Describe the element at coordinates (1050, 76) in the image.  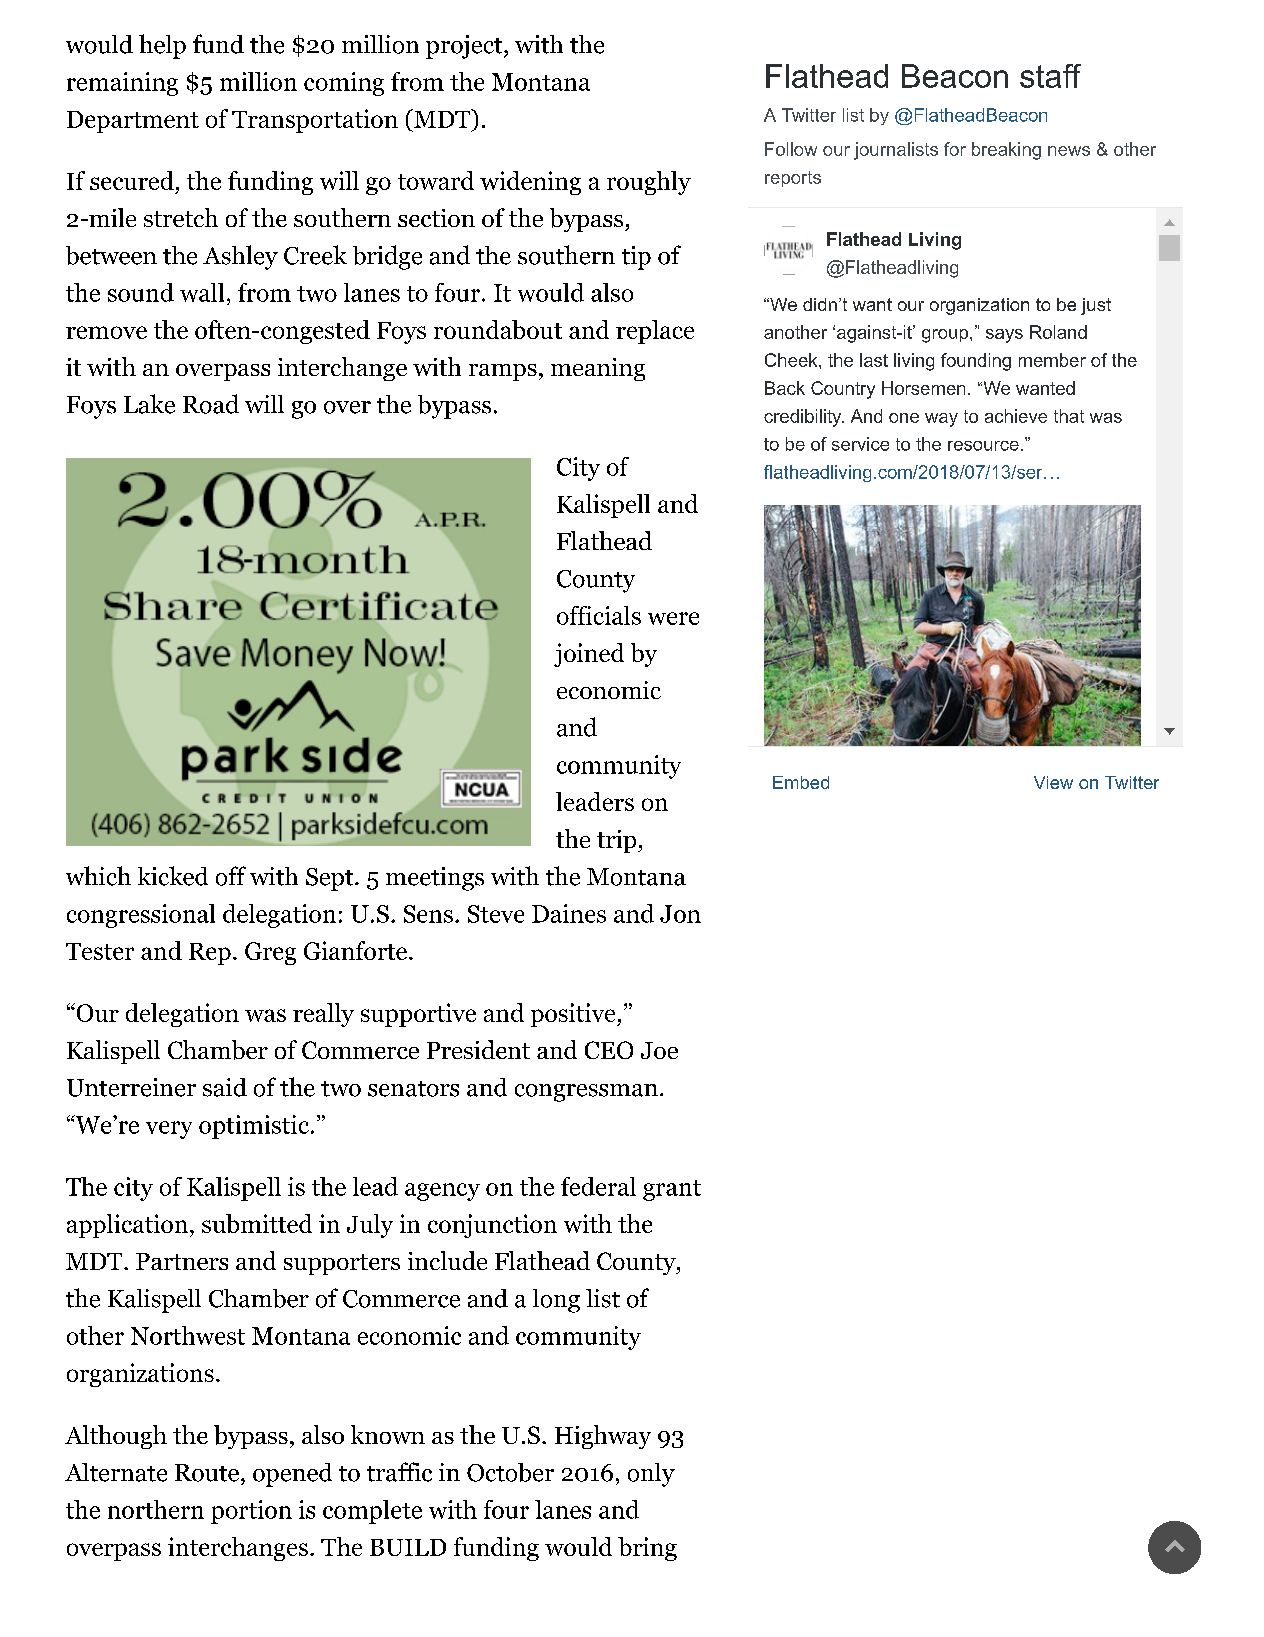
I see `staff` at that location.
